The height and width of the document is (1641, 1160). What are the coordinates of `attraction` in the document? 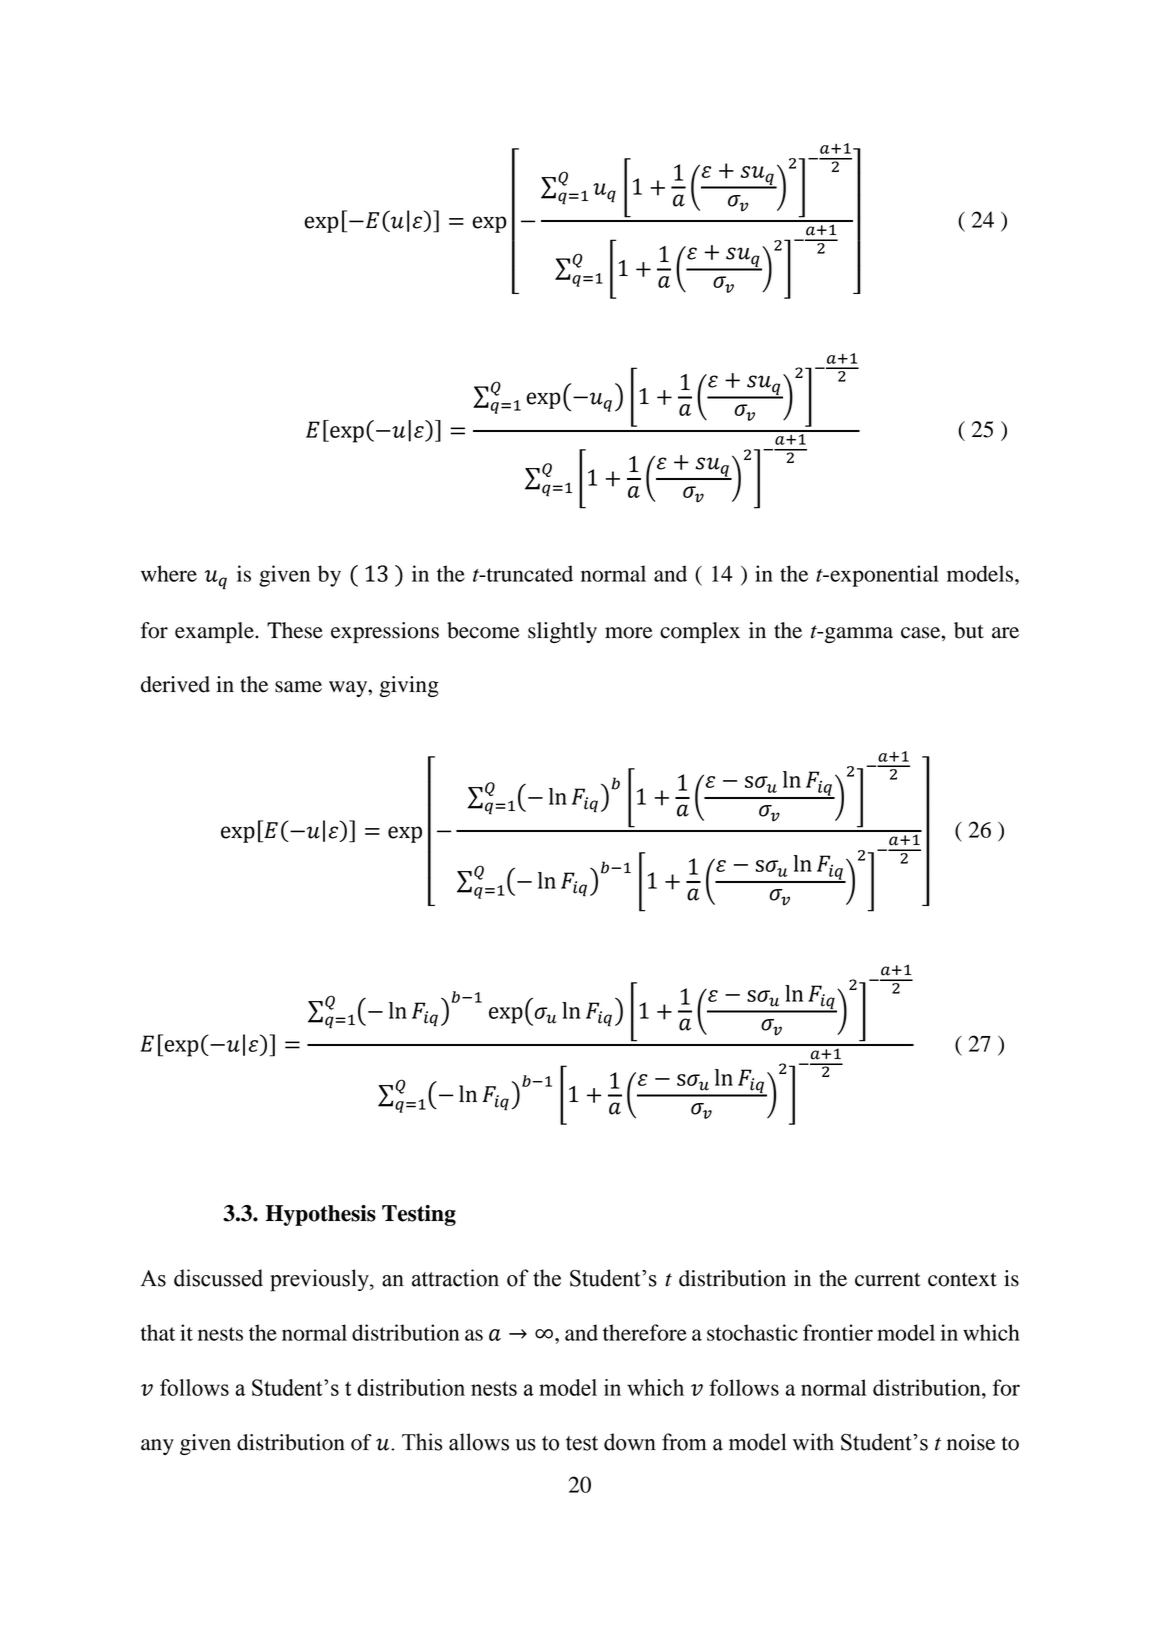 It's located at (455, 1278).
